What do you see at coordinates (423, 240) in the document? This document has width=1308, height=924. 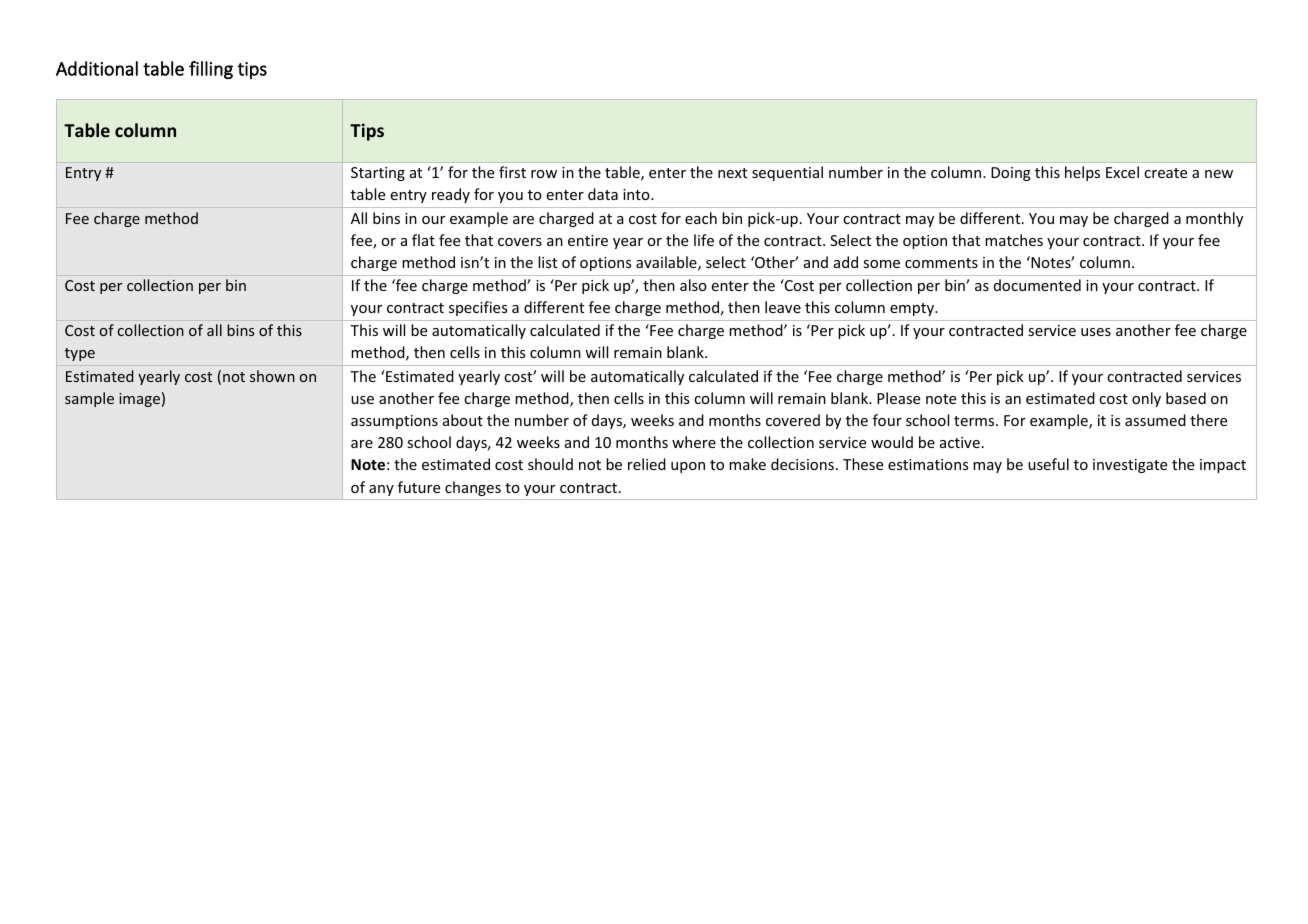 I see `flat` at bounding box center [423, 240].
